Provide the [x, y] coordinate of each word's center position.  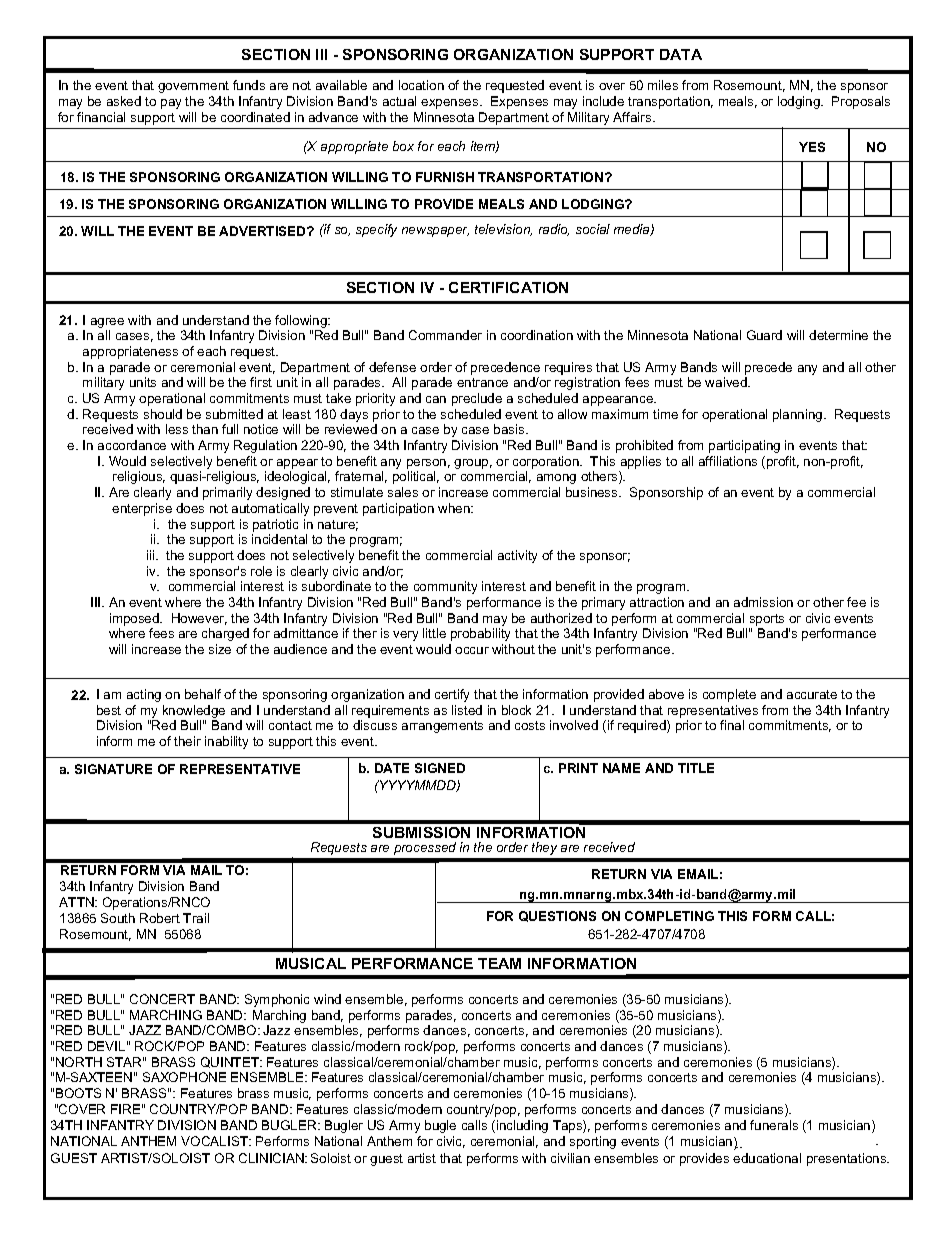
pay [171, 104]
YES [812, 147]
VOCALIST [216, 1141]
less [177, 429]
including [522, 1126]
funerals [774, 1125]
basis [510, 429]
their [187, 741]
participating [744, 446]
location [421, 85]
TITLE [696, 768]
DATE [392, 768]
